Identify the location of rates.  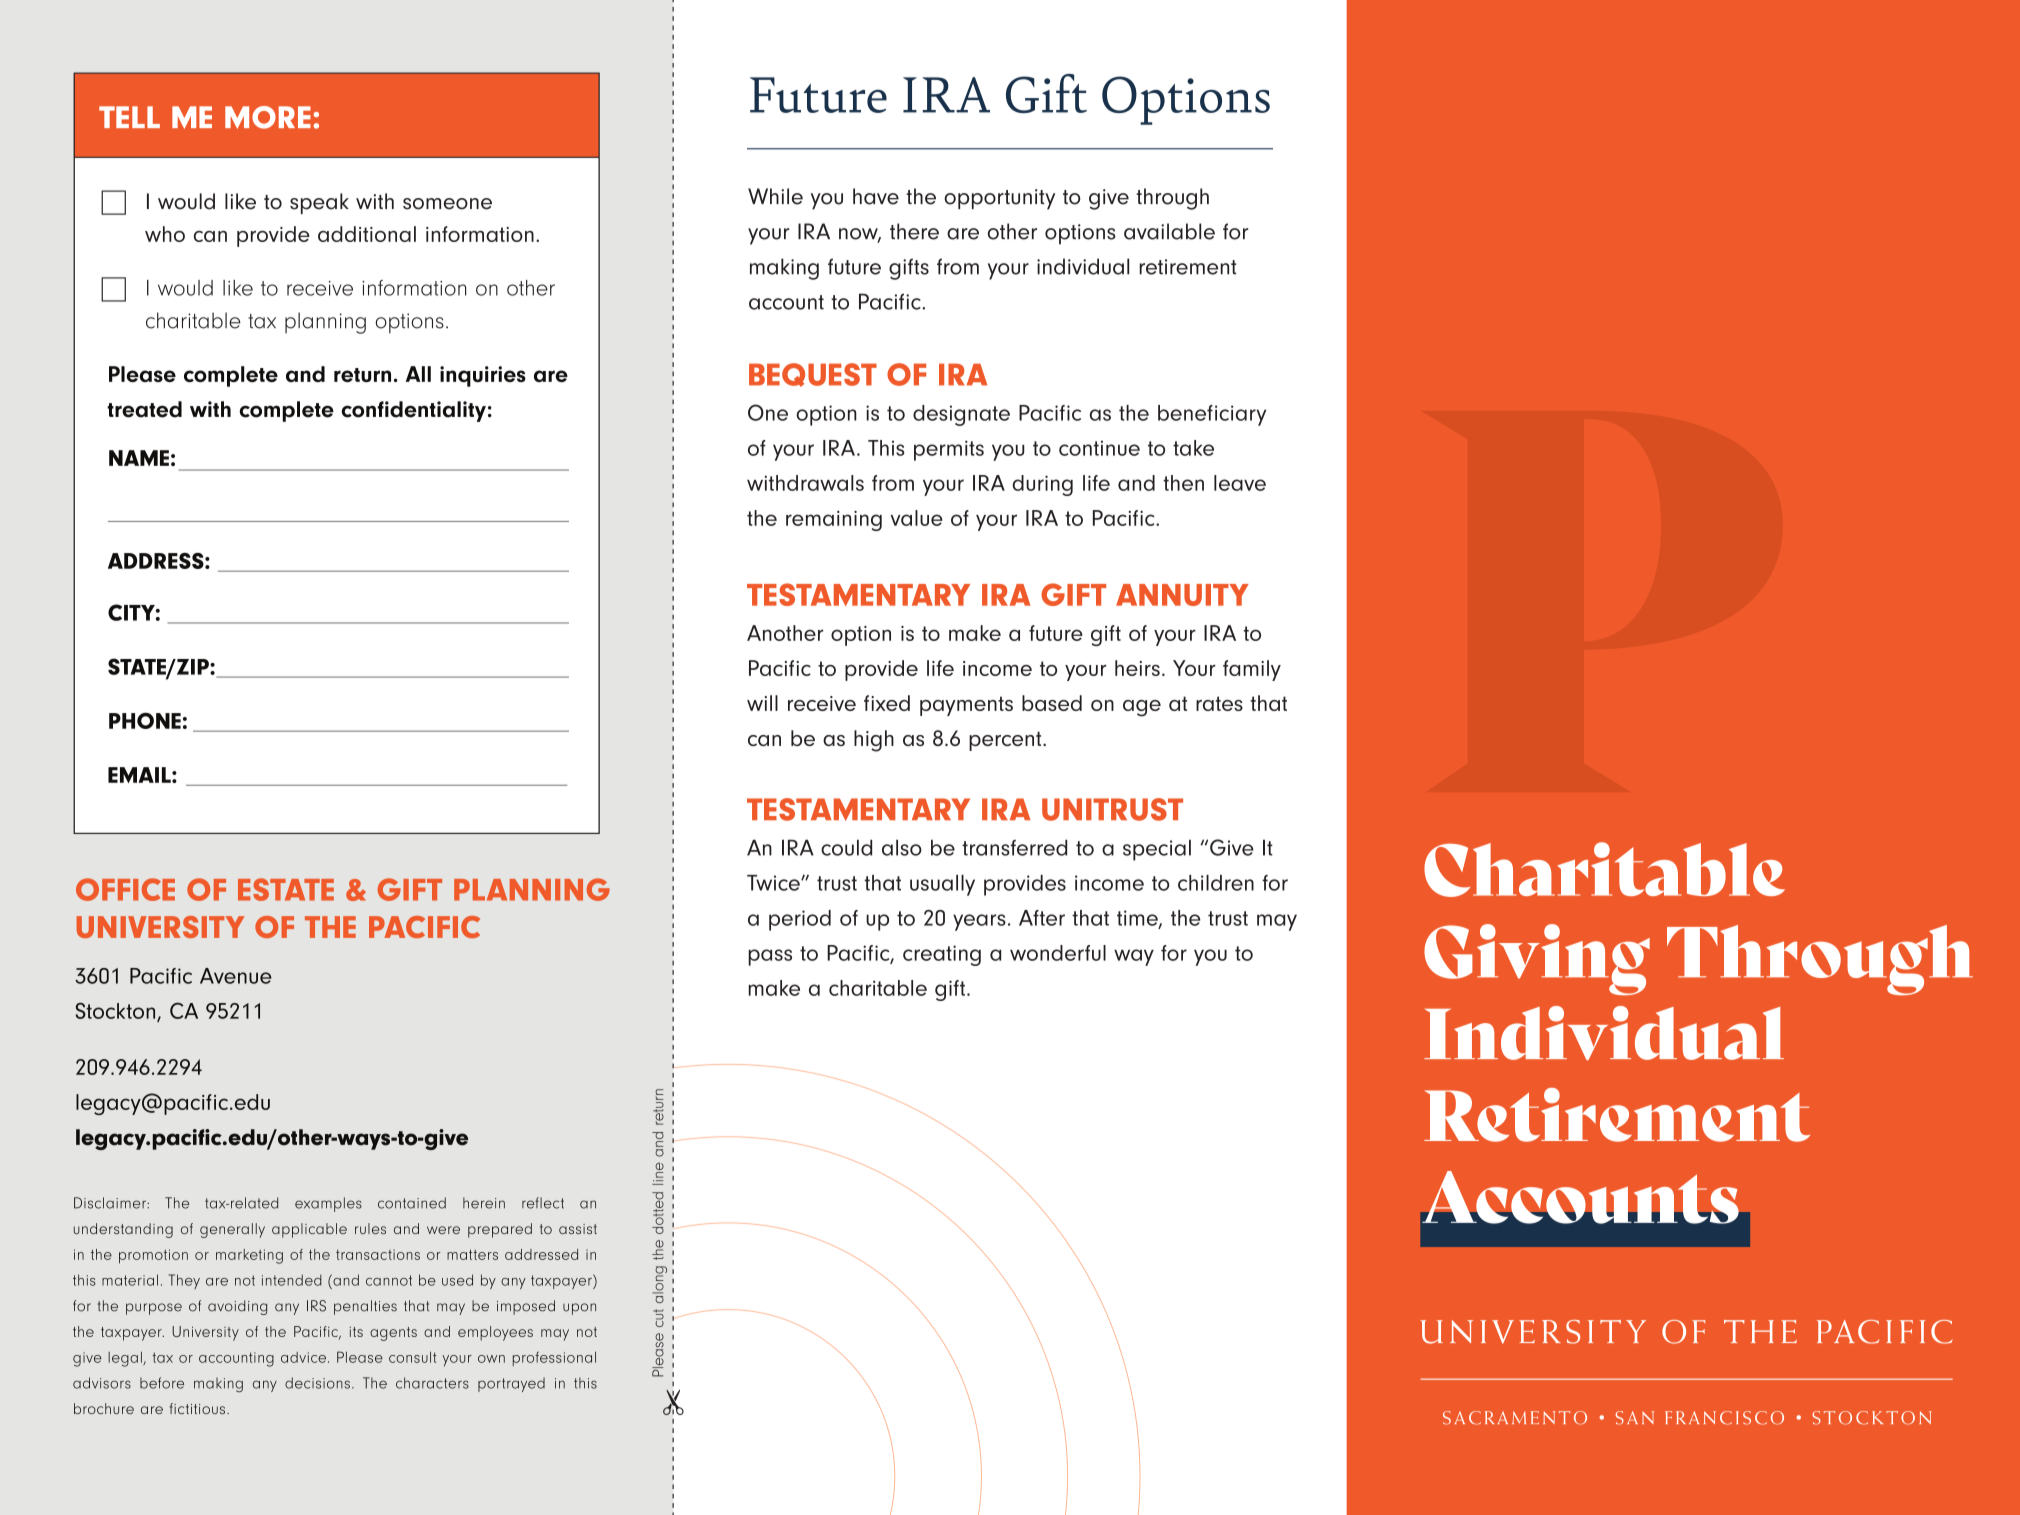
(1219, 703).
